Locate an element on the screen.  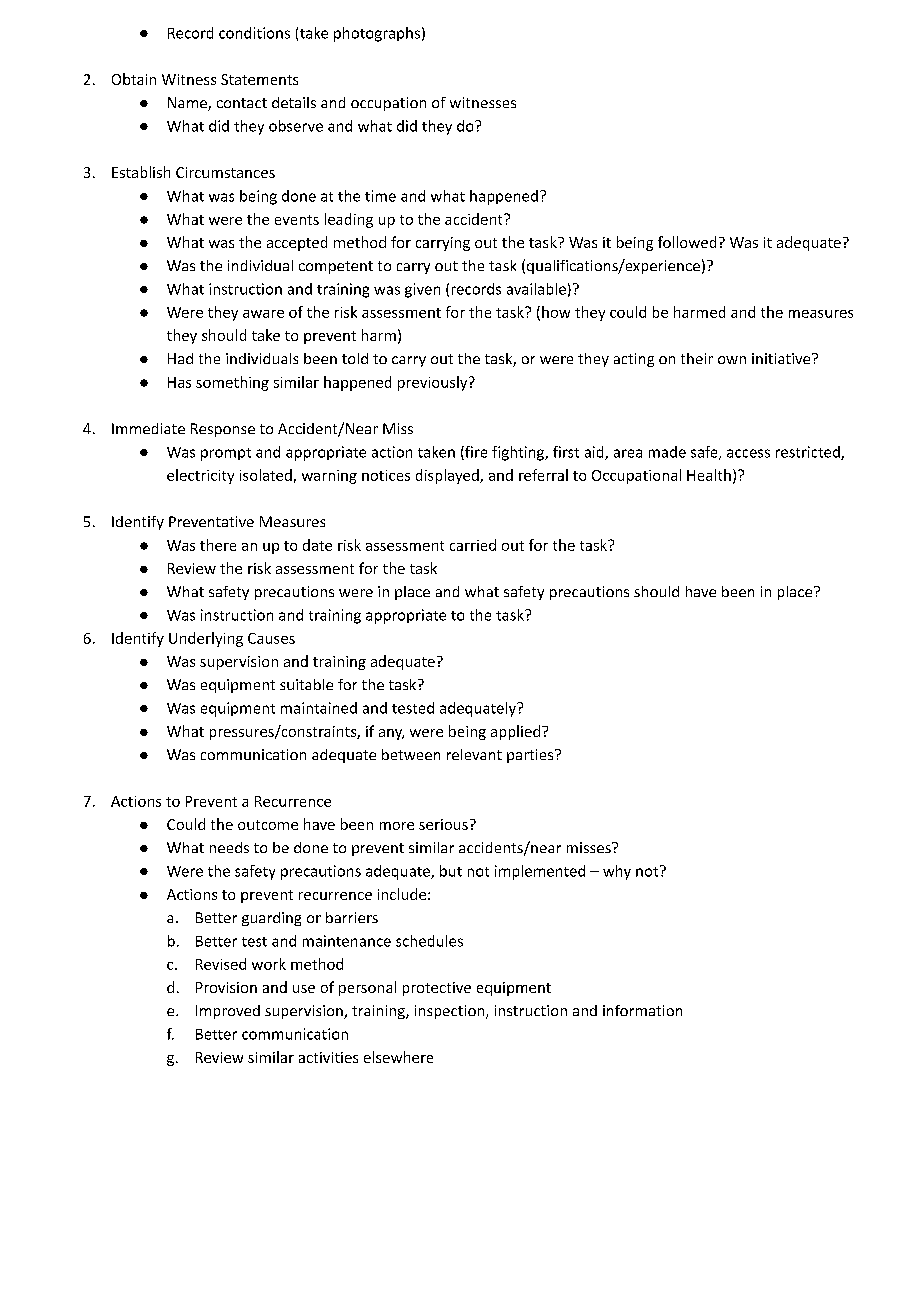
relevant is located at coordinates (474, 754).
